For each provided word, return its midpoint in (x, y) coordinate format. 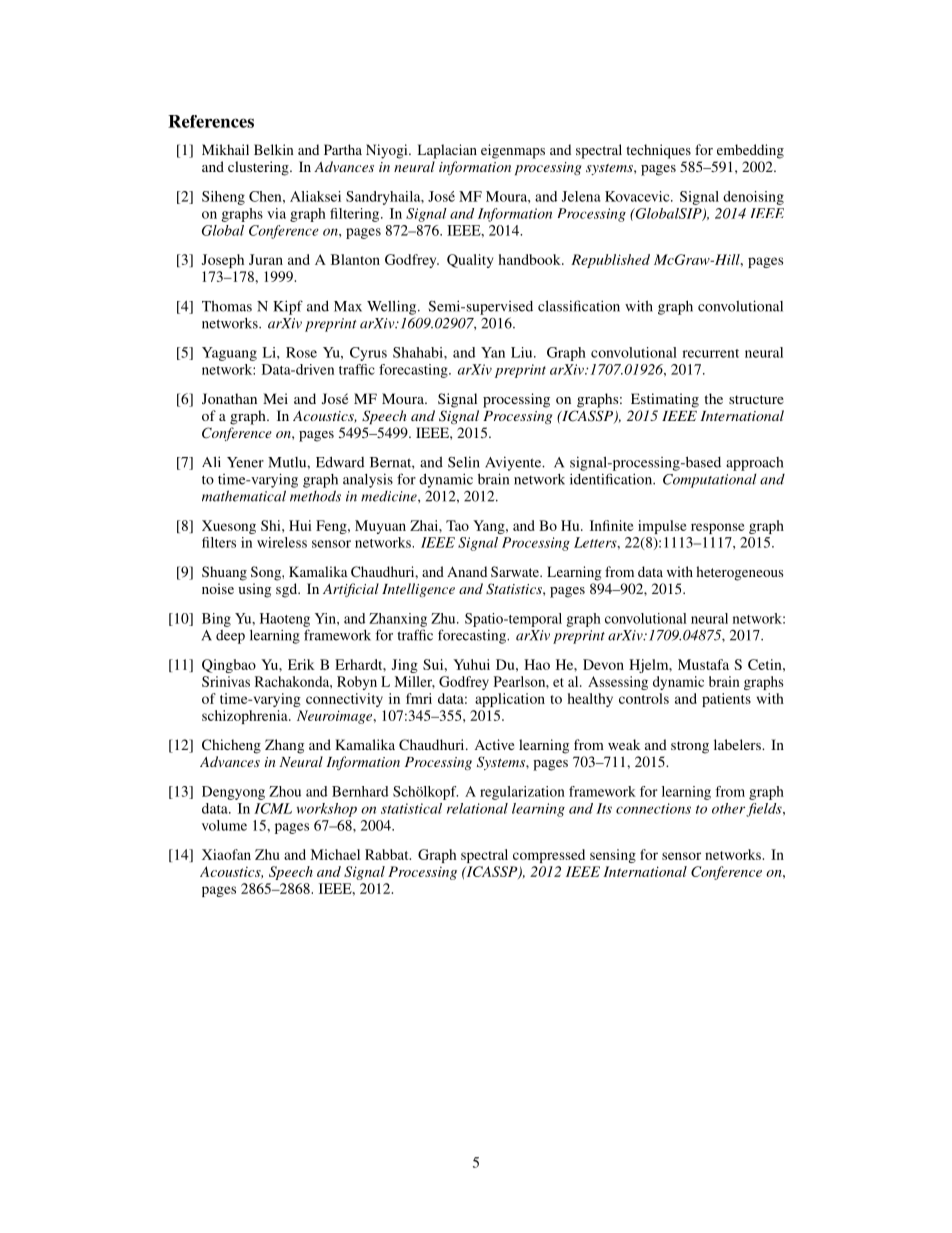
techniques (658, 151)
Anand (467, 571)
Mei (275, 398)
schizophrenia (246, 717)
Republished (610, 261)
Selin (464, 462)
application (510, 700)
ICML (273, 808)
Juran (266, 259)
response (718, 528)
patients (726, 700)
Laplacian (447, 151)
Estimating (665, 400)
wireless (282, 542)
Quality (470, 261)
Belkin (274, 149)
